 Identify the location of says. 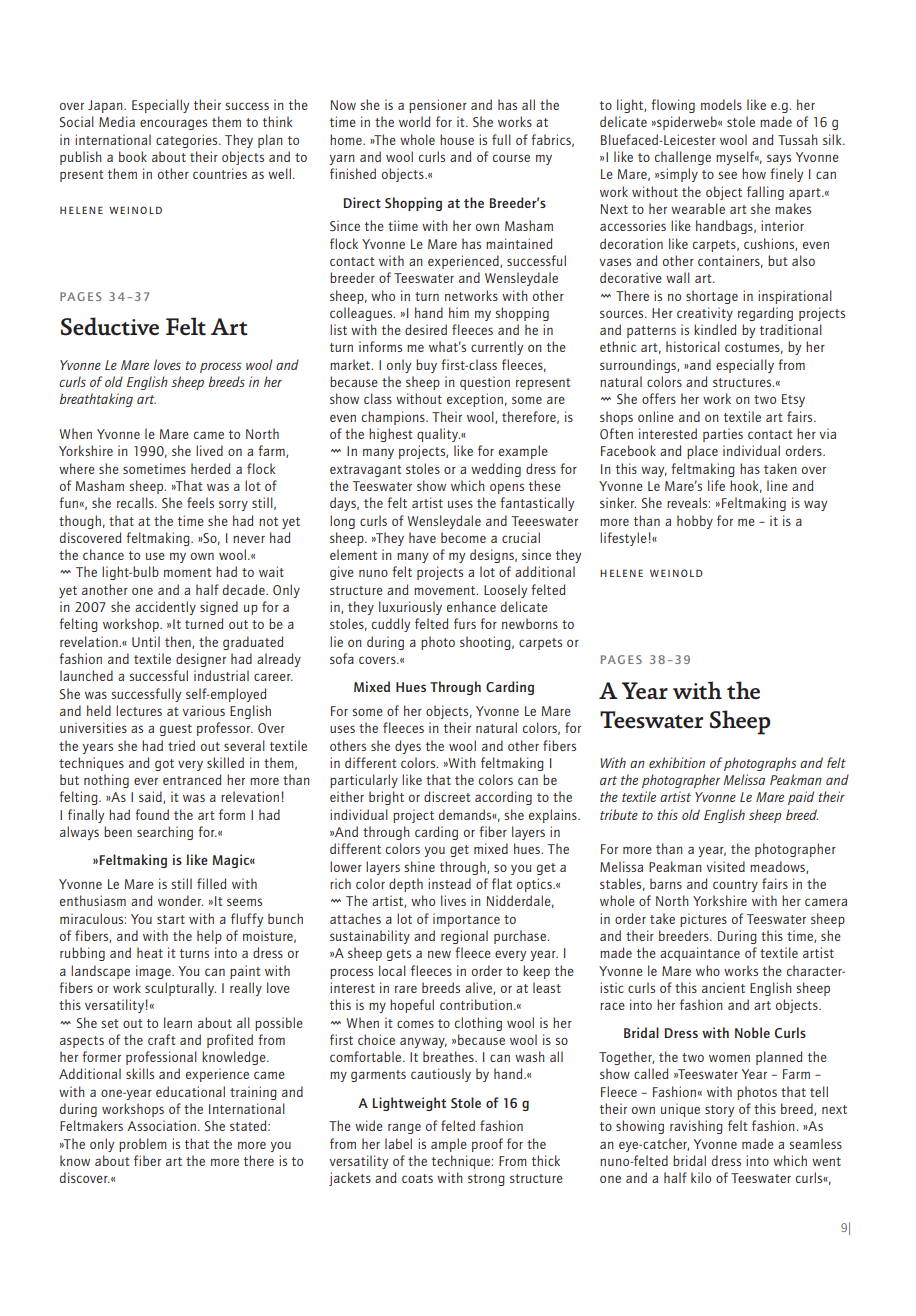
(779, 159).
